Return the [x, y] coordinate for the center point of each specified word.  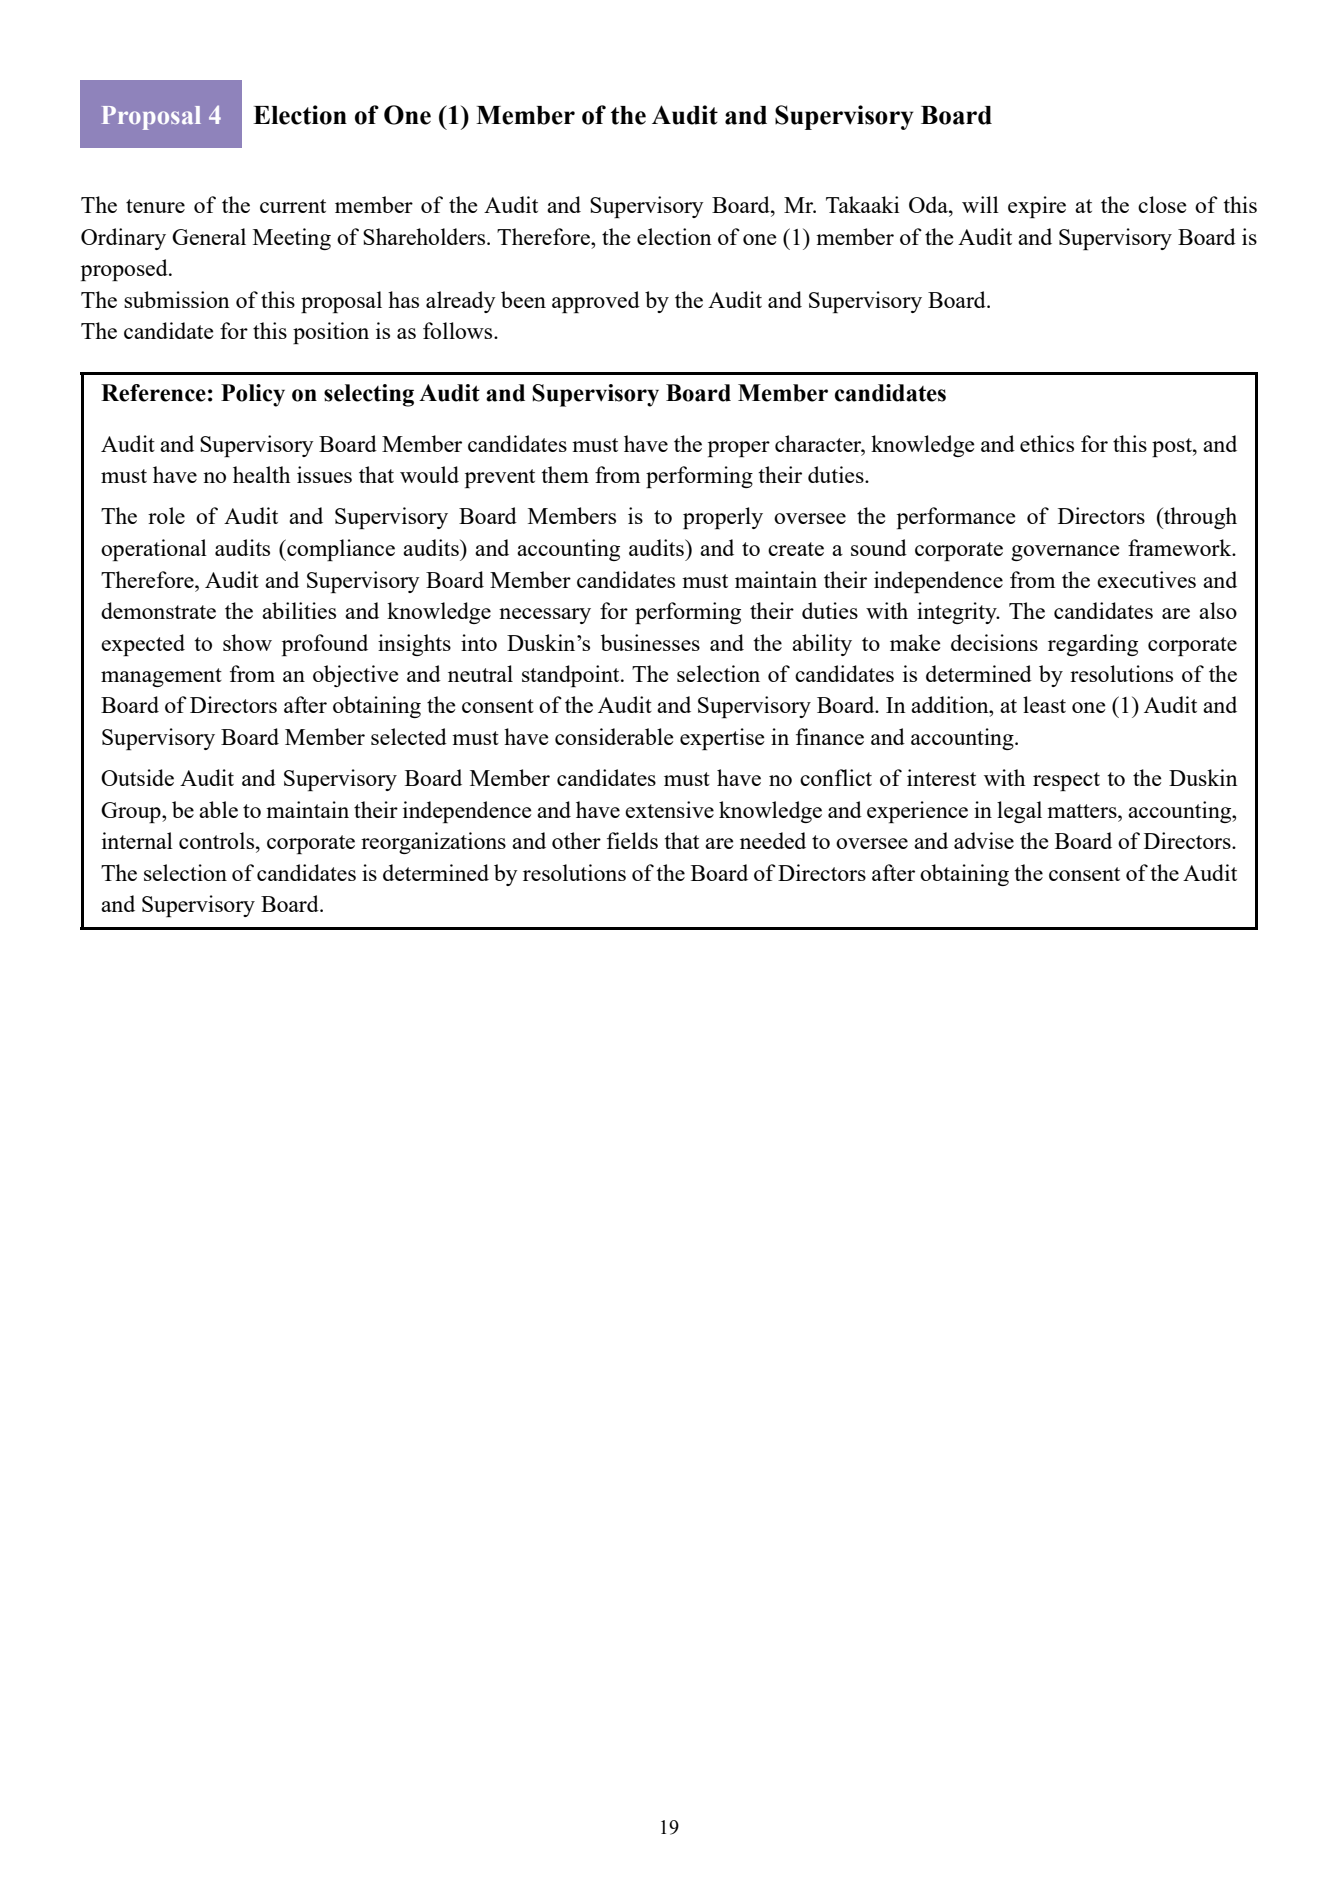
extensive [669, 809]
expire [1037, 207]
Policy [253, 395]
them [565, 474]
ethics [1047, 443]
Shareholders [425, 236]
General [209, 236]
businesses [650, 642]
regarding [1093, 645]
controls [218, 840]
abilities [299, 610]
